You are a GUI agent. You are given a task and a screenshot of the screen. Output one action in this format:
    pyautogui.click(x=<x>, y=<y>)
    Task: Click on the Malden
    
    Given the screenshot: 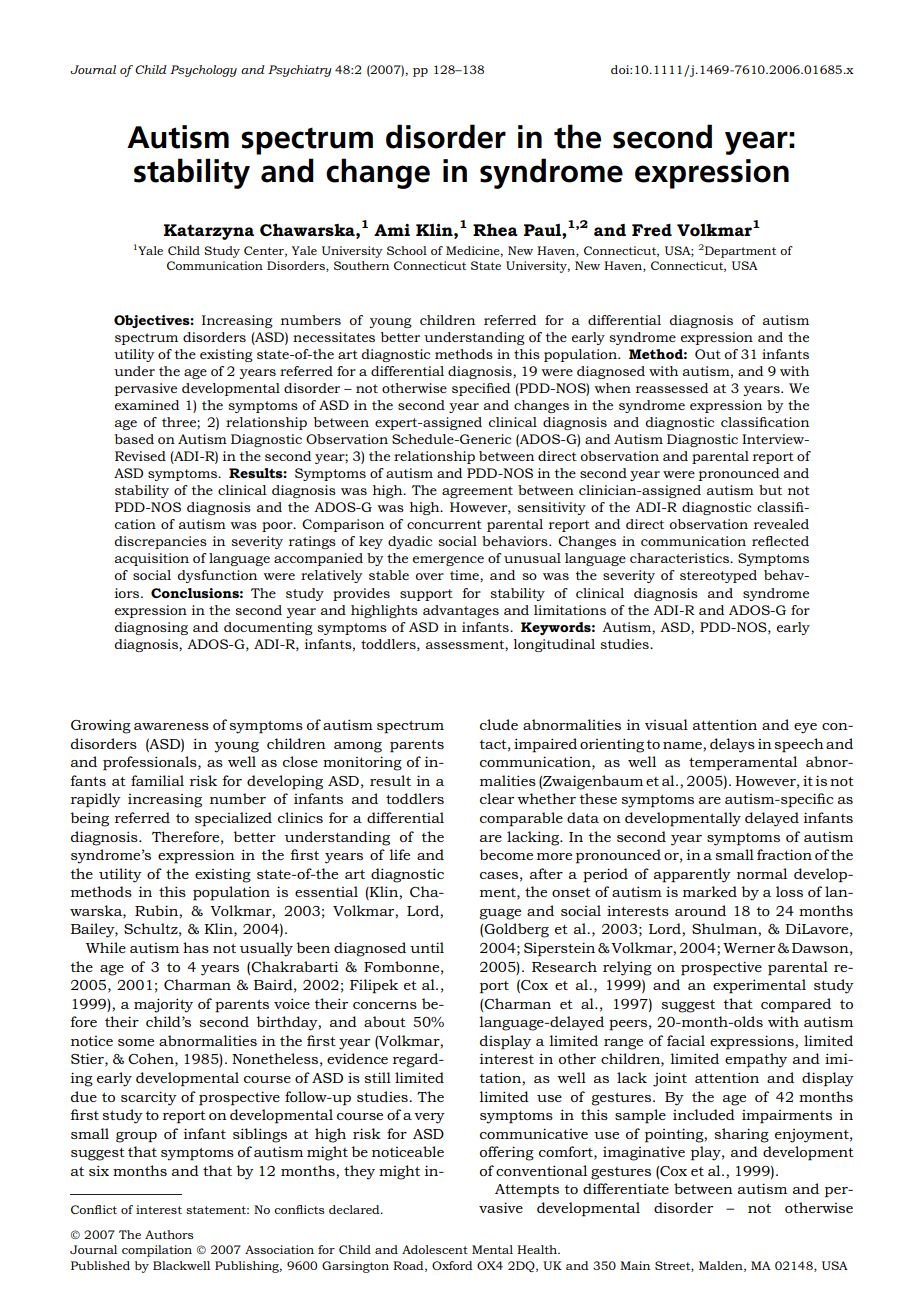 What is the action you would take?
    pyautogui.click(x=722, y=1266)
